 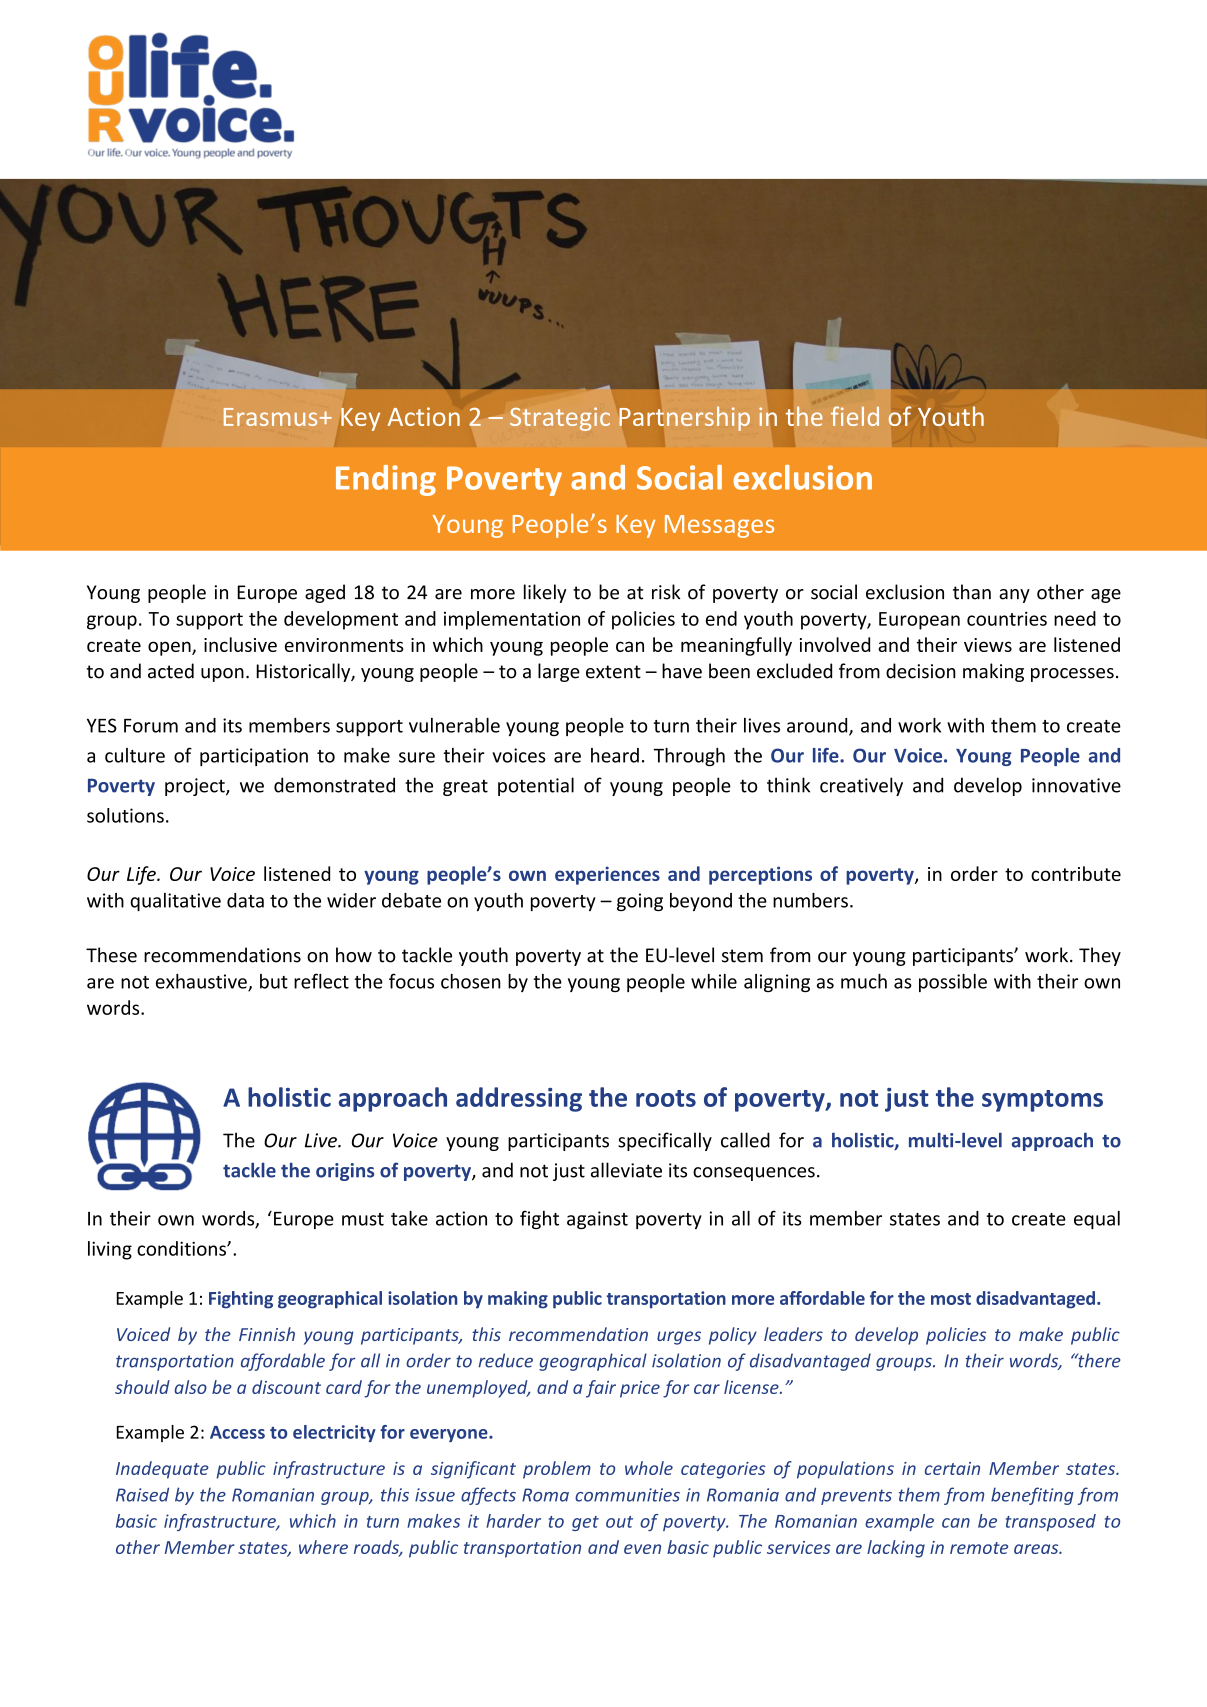 I want to click on Raised, so click(x=142, y=1494).
